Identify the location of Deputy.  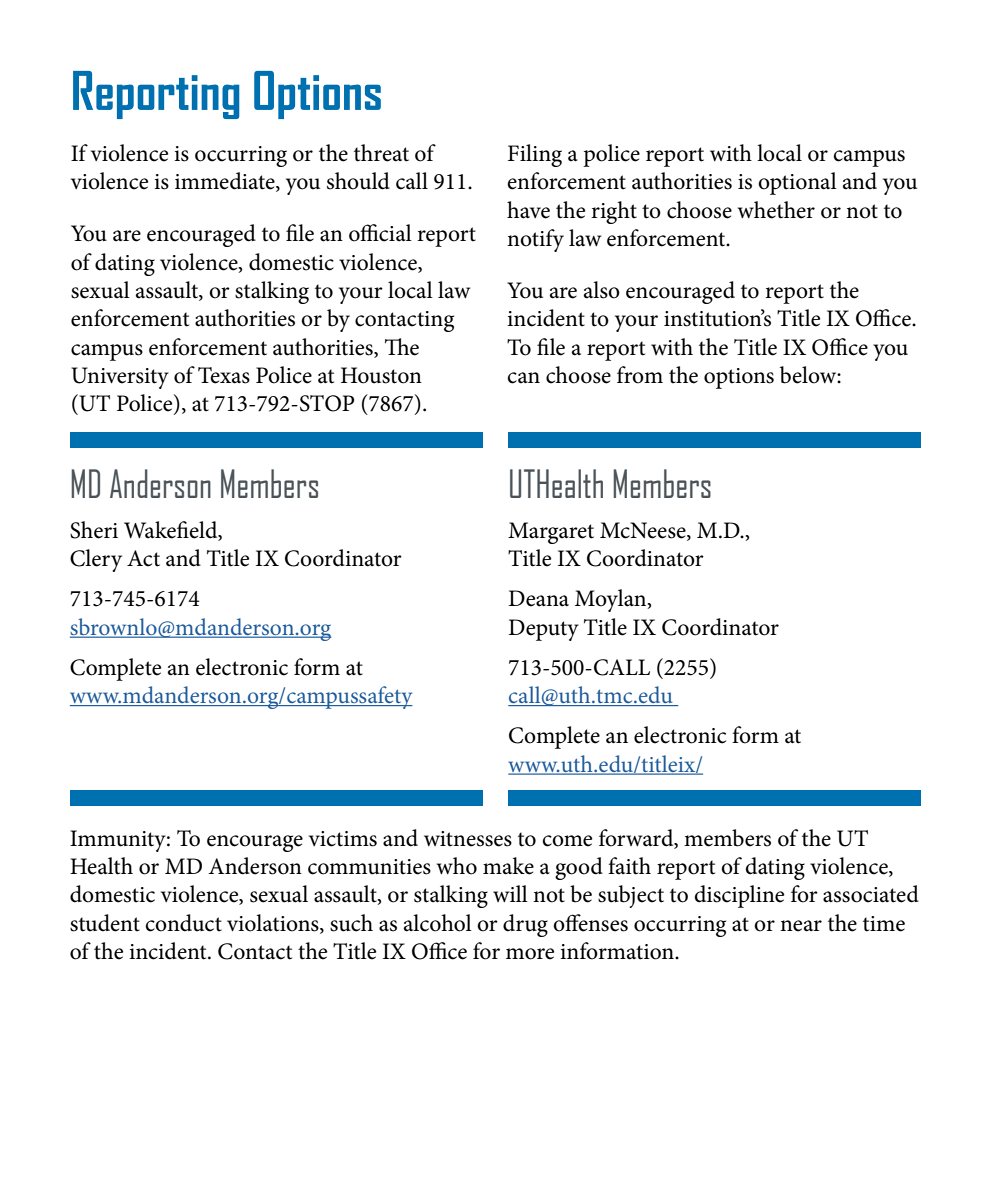
(543, 630).
